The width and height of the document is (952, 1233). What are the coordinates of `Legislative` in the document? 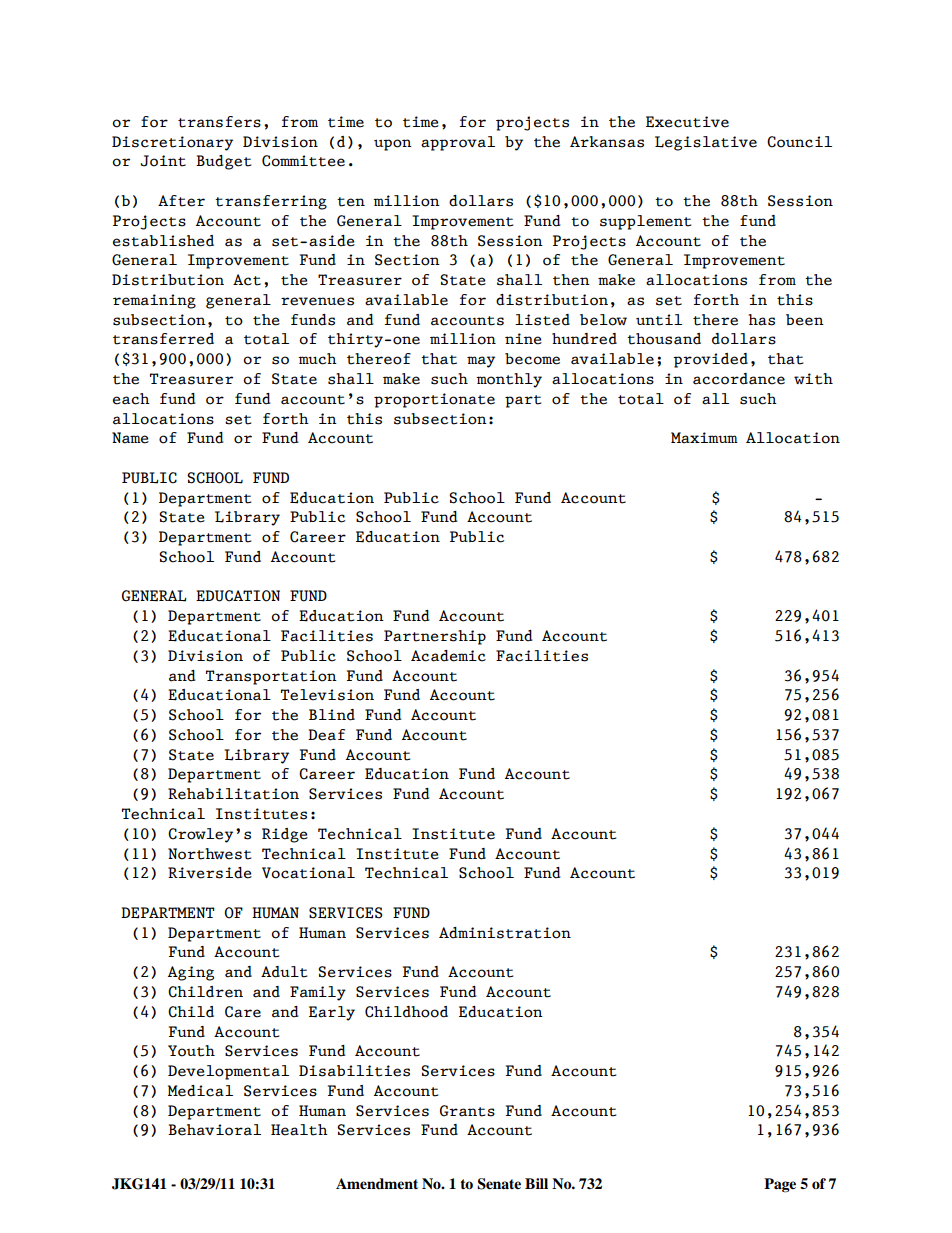 It's located at (706, 143).
